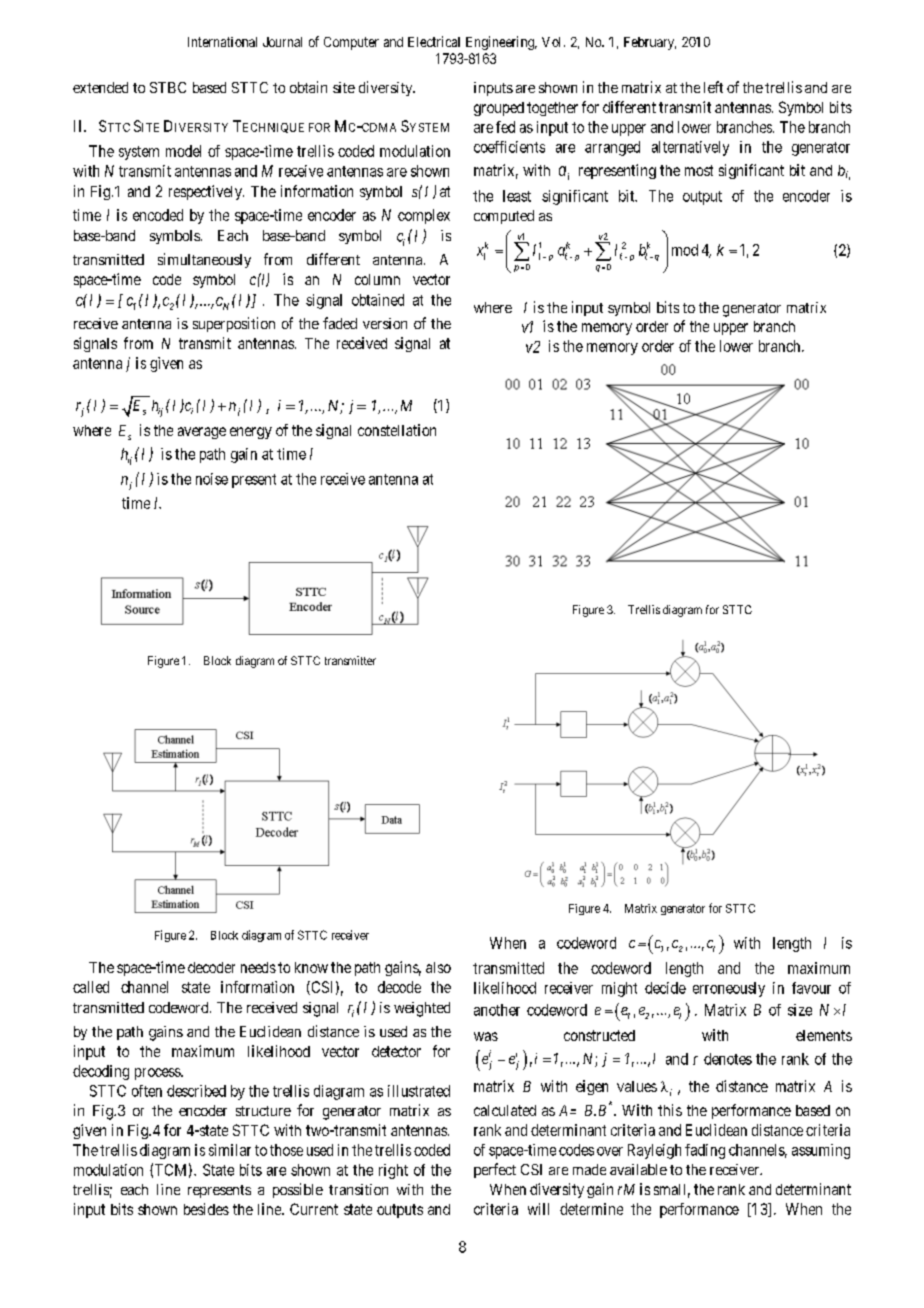 The height and width of the image is (1308, 924). I want to click on erroneously, so click(729, 989).
